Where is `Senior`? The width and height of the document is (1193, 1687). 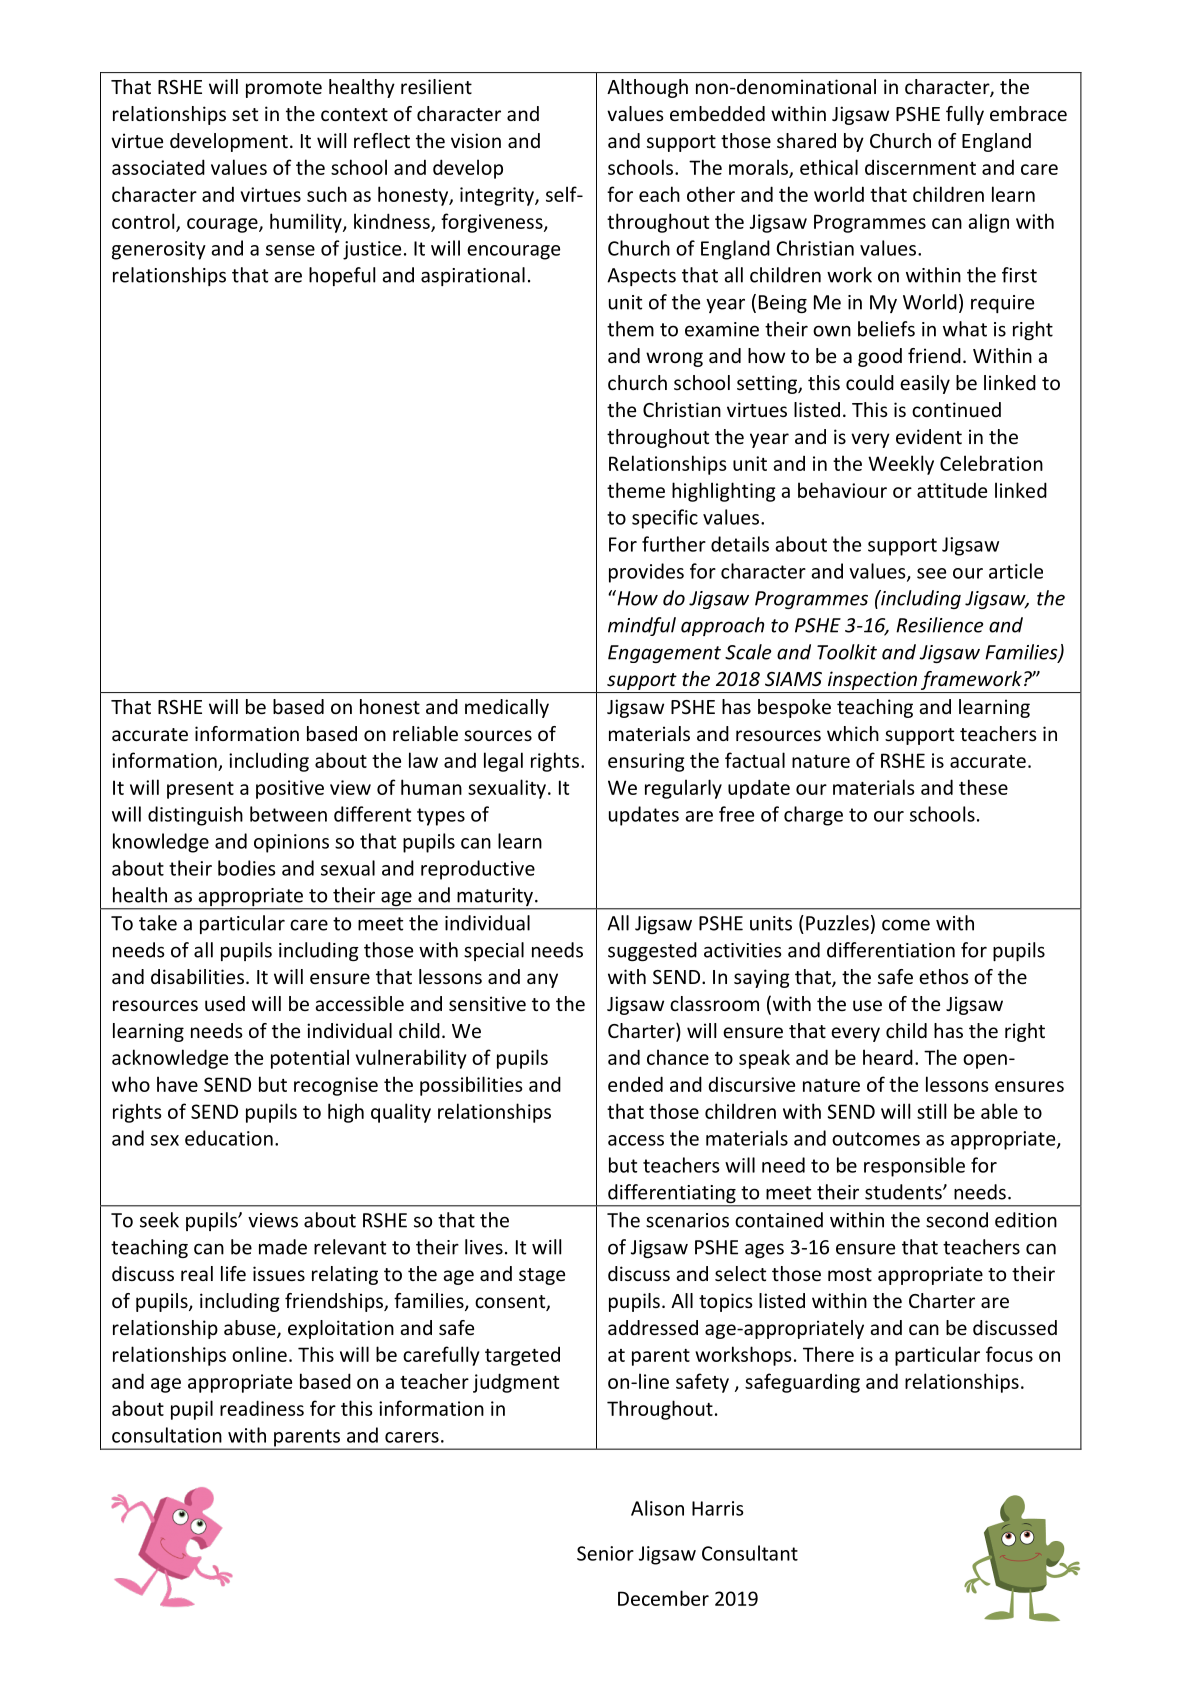
Senior is located at coordinates (605, 1553).
